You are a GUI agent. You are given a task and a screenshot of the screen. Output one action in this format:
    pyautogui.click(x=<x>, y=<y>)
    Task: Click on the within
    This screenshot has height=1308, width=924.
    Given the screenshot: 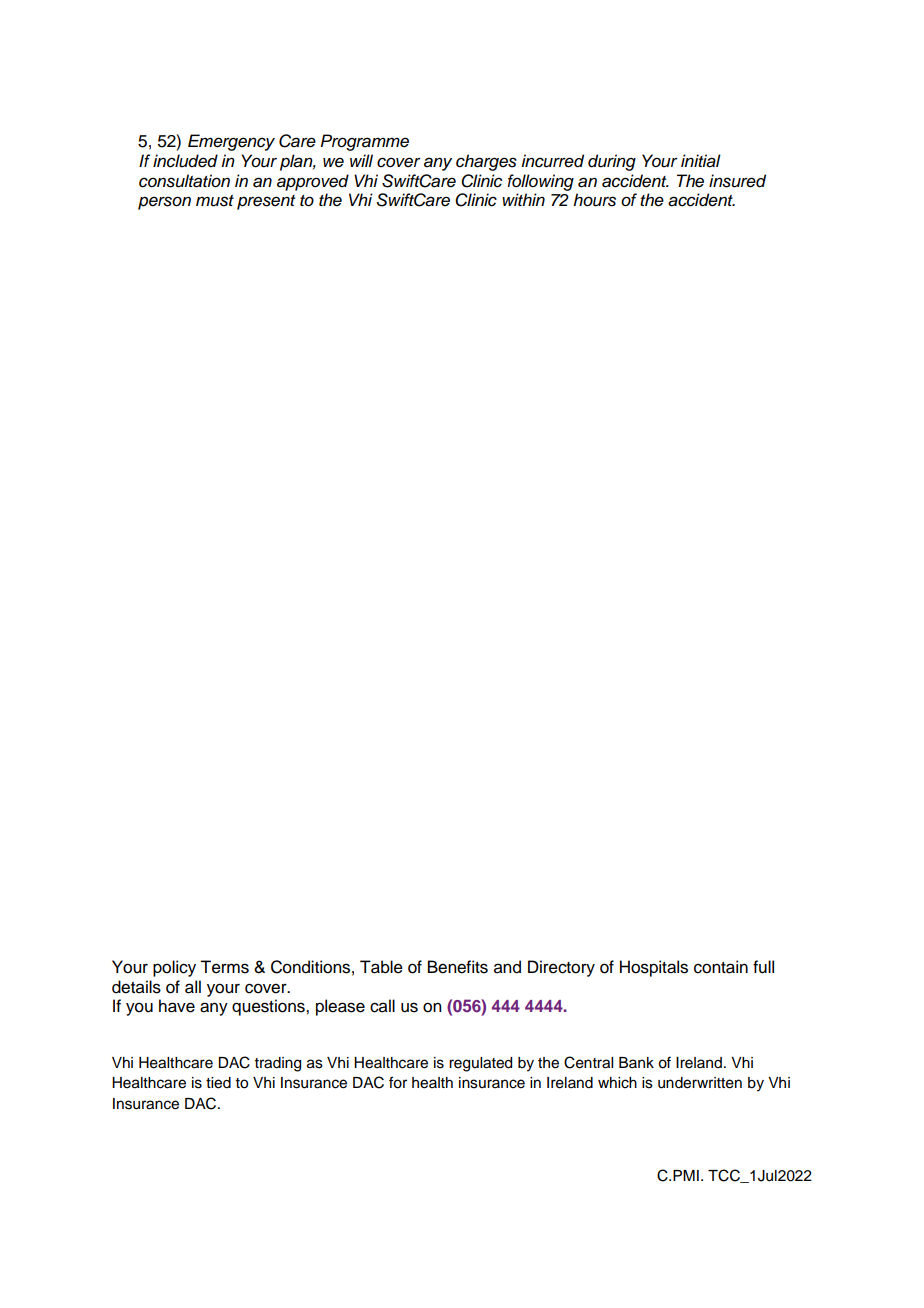 What is the action you would take?
    pyautogui.click(x=523, y=199)
